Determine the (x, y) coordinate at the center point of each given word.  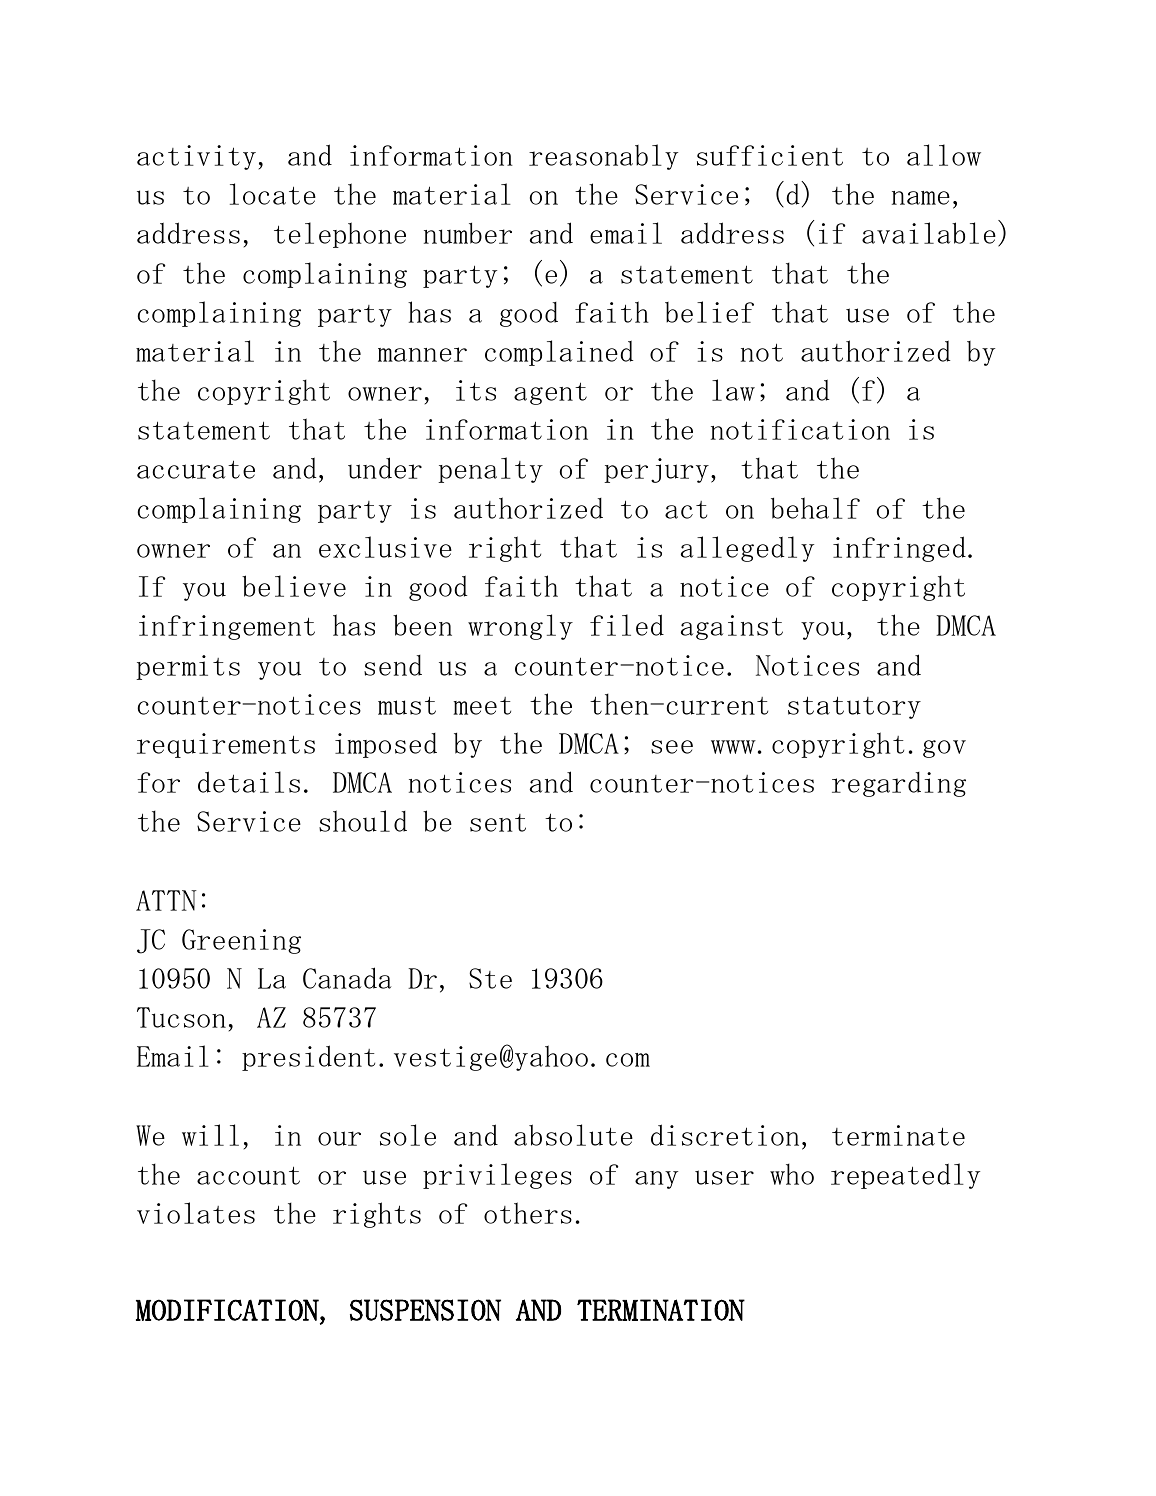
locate (273, 194)
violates (196, 1213)
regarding (899, 784)
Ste (490, 978)
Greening (241, 941)
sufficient (770, 155)
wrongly (520, 627)
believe (294, 586)
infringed (899, 549)
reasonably (603, 157)
